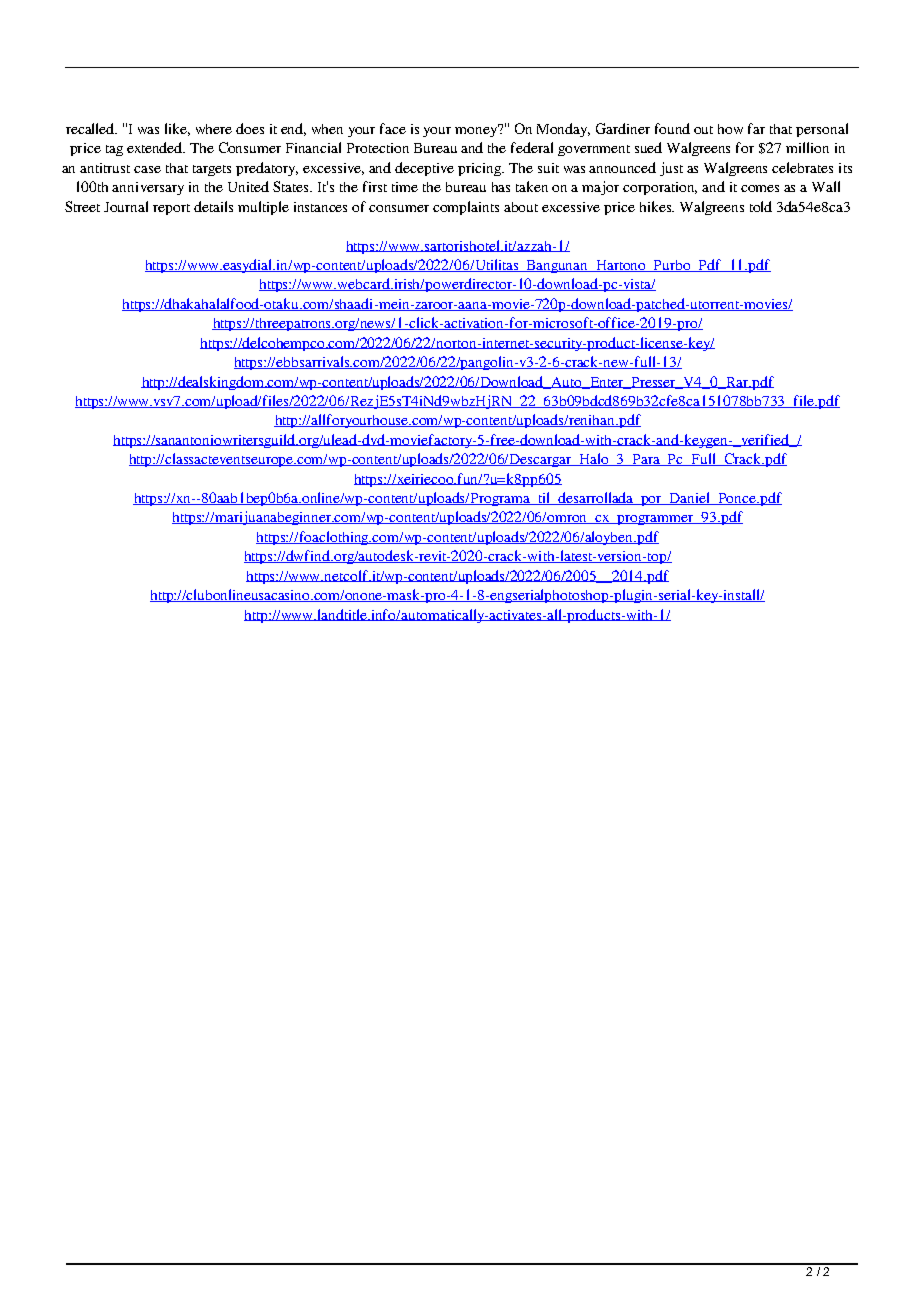 The height and width of the image is (1308, 924). I want to click on anniversary, so click(148, 188).
